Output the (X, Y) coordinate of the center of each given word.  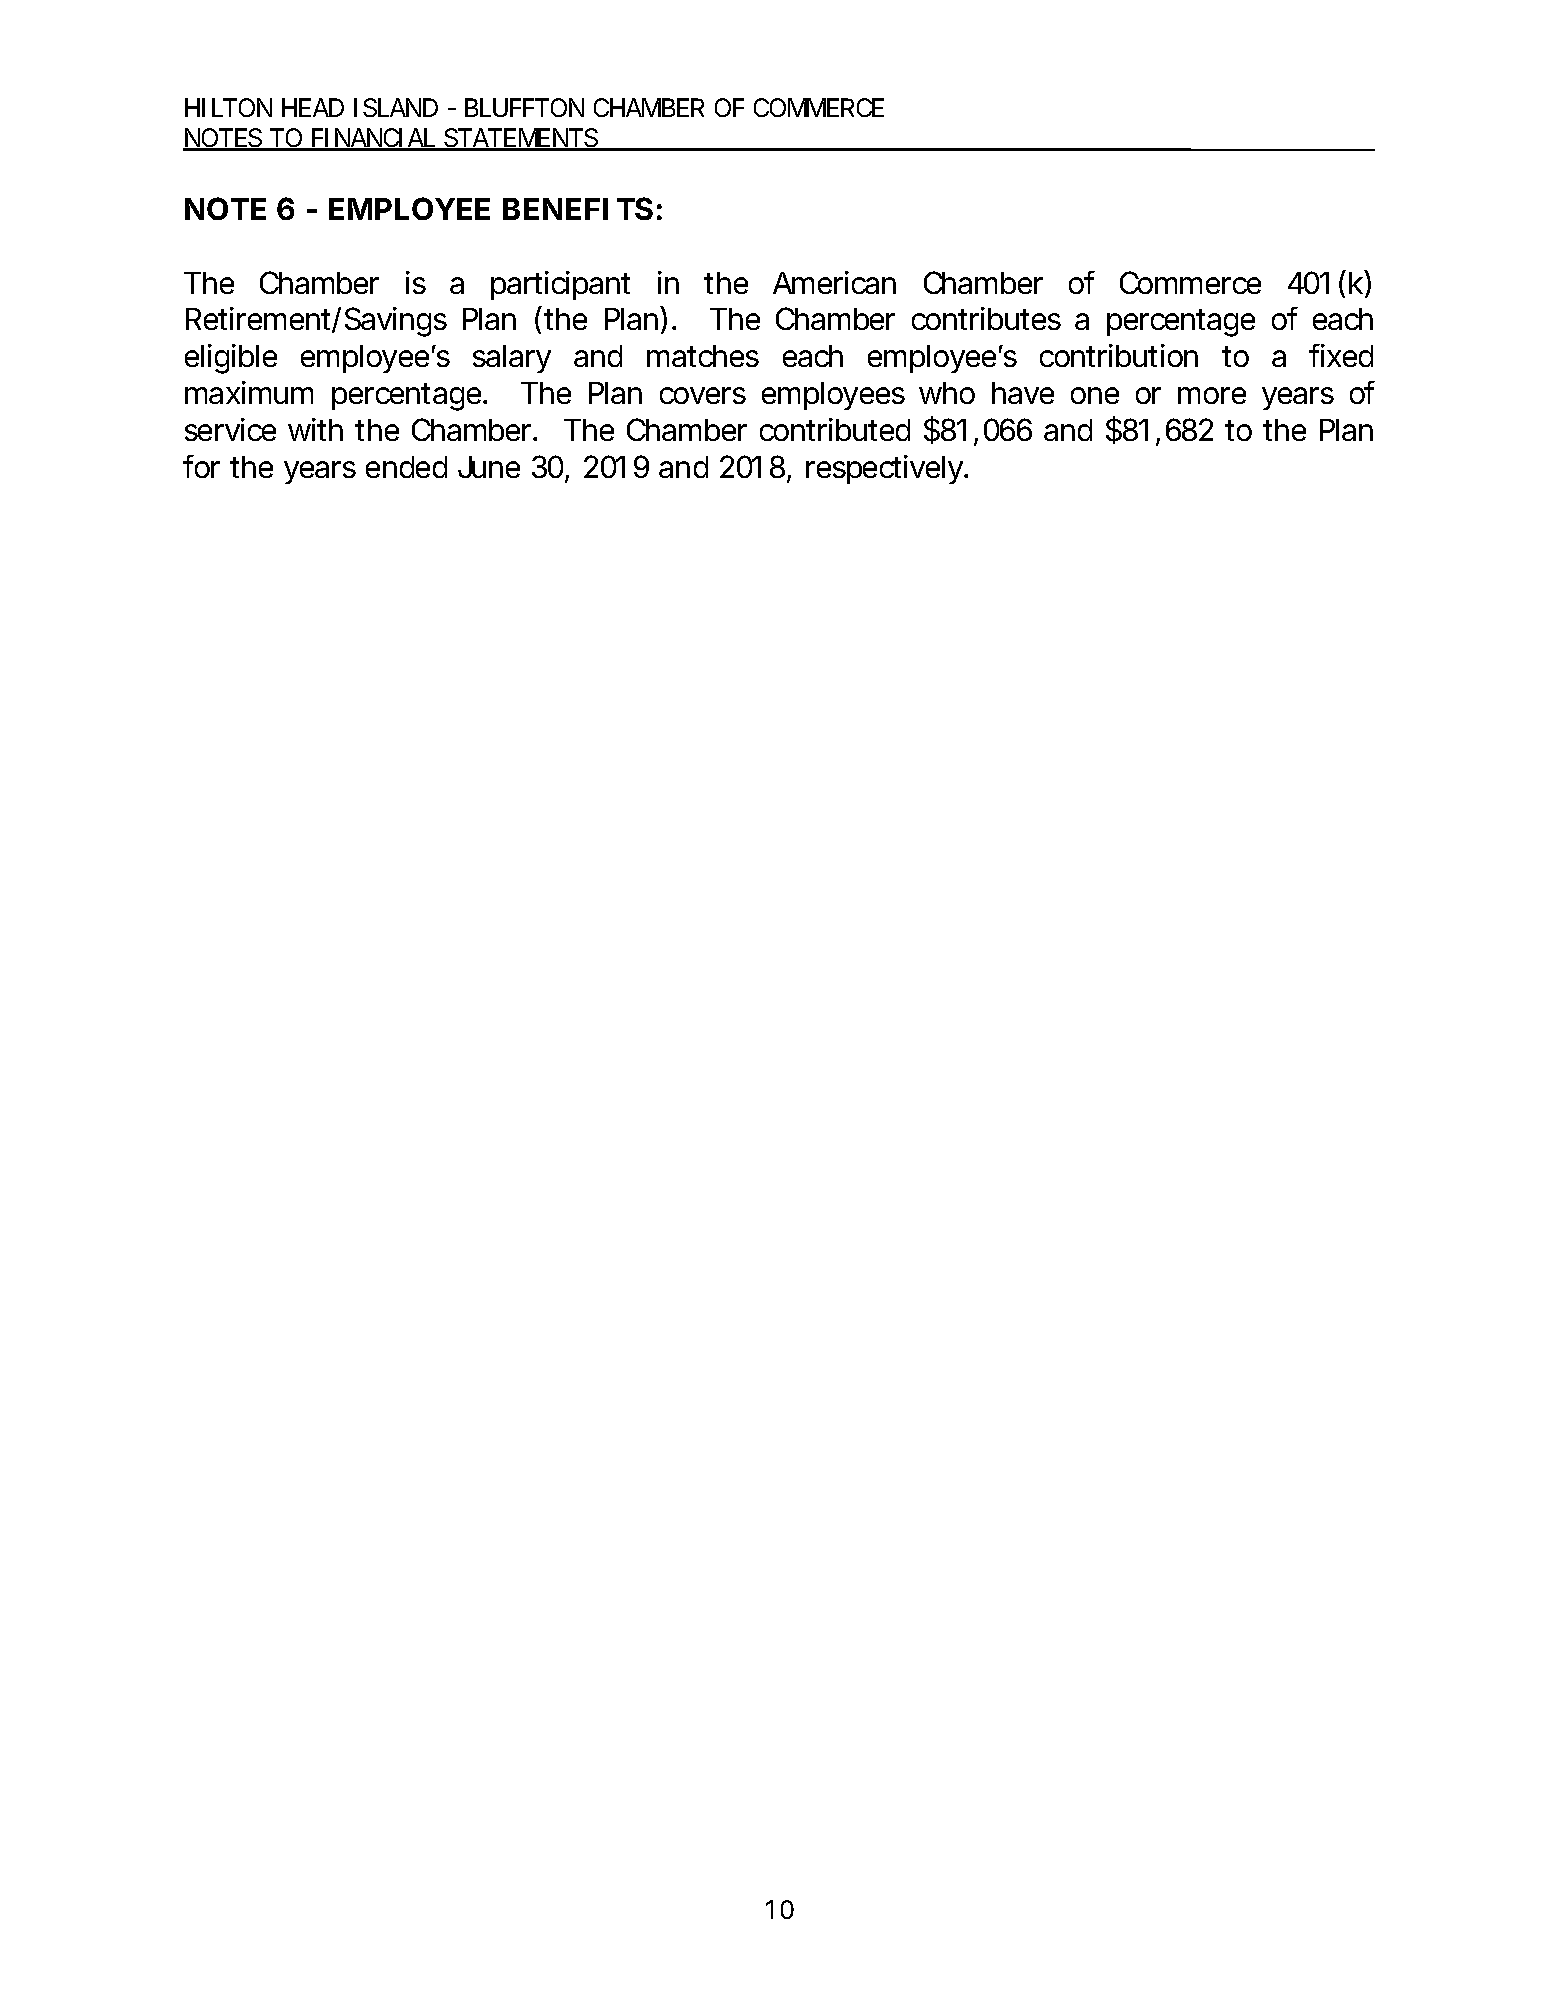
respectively (886, 469)
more (1212, 395)
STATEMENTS (520, 139)
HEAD (313, 107)
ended (406, 467)
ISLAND (396, 107)
